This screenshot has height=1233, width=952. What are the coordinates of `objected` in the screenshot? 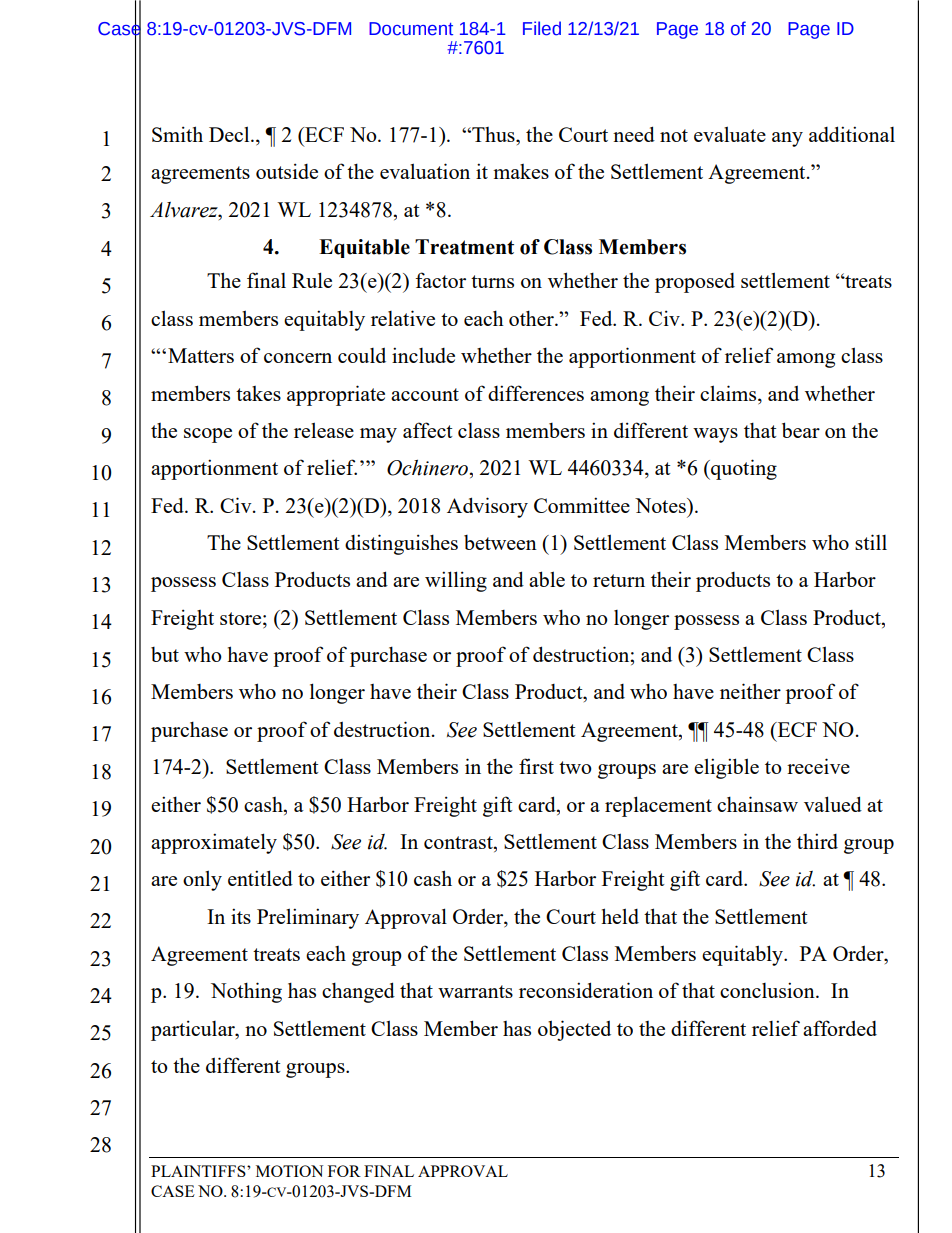 It's located at (574, 1030).
